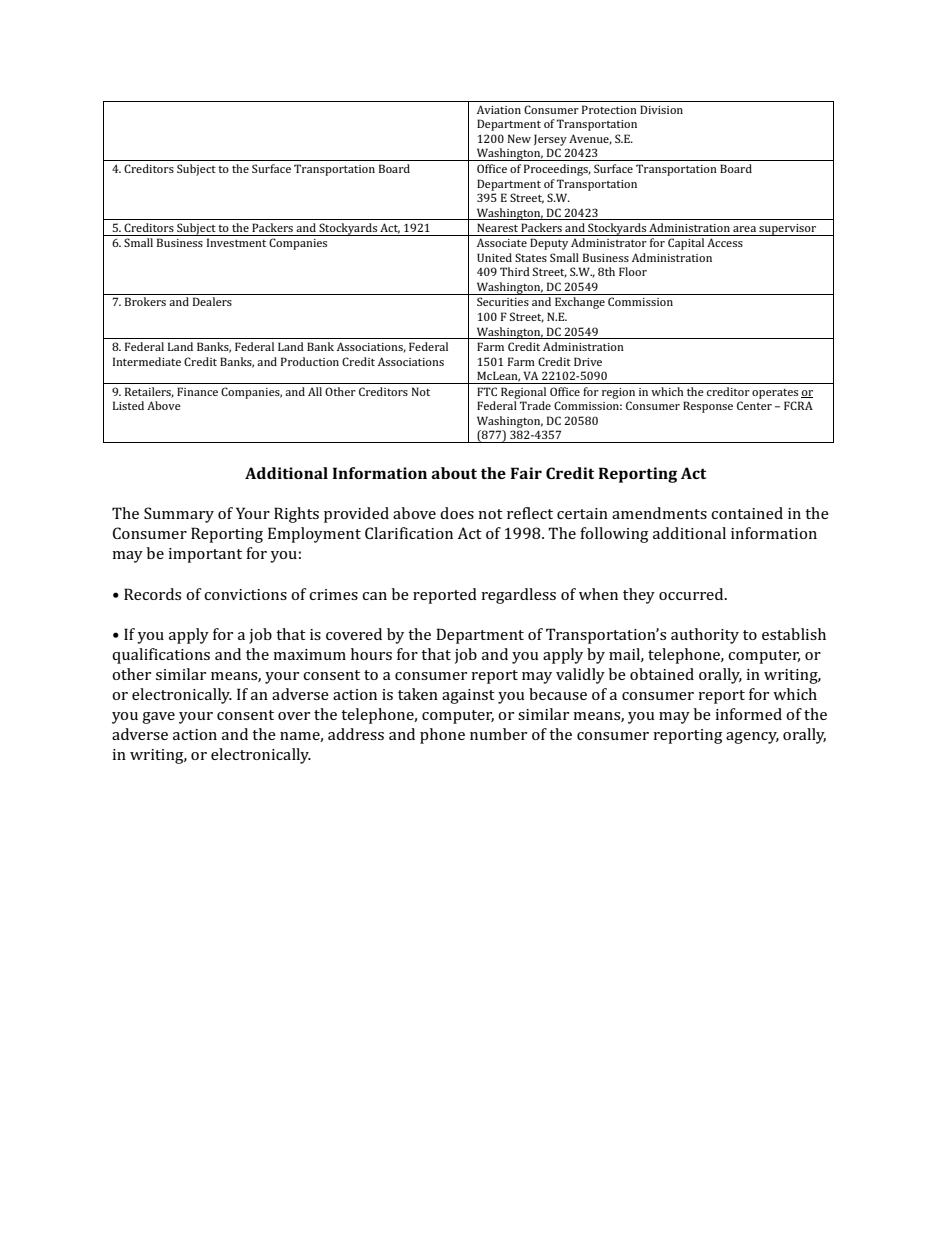 The image size is (952, 1233). Describe the element at coordinates (468, 696) in the page. I see `against` at that location.
